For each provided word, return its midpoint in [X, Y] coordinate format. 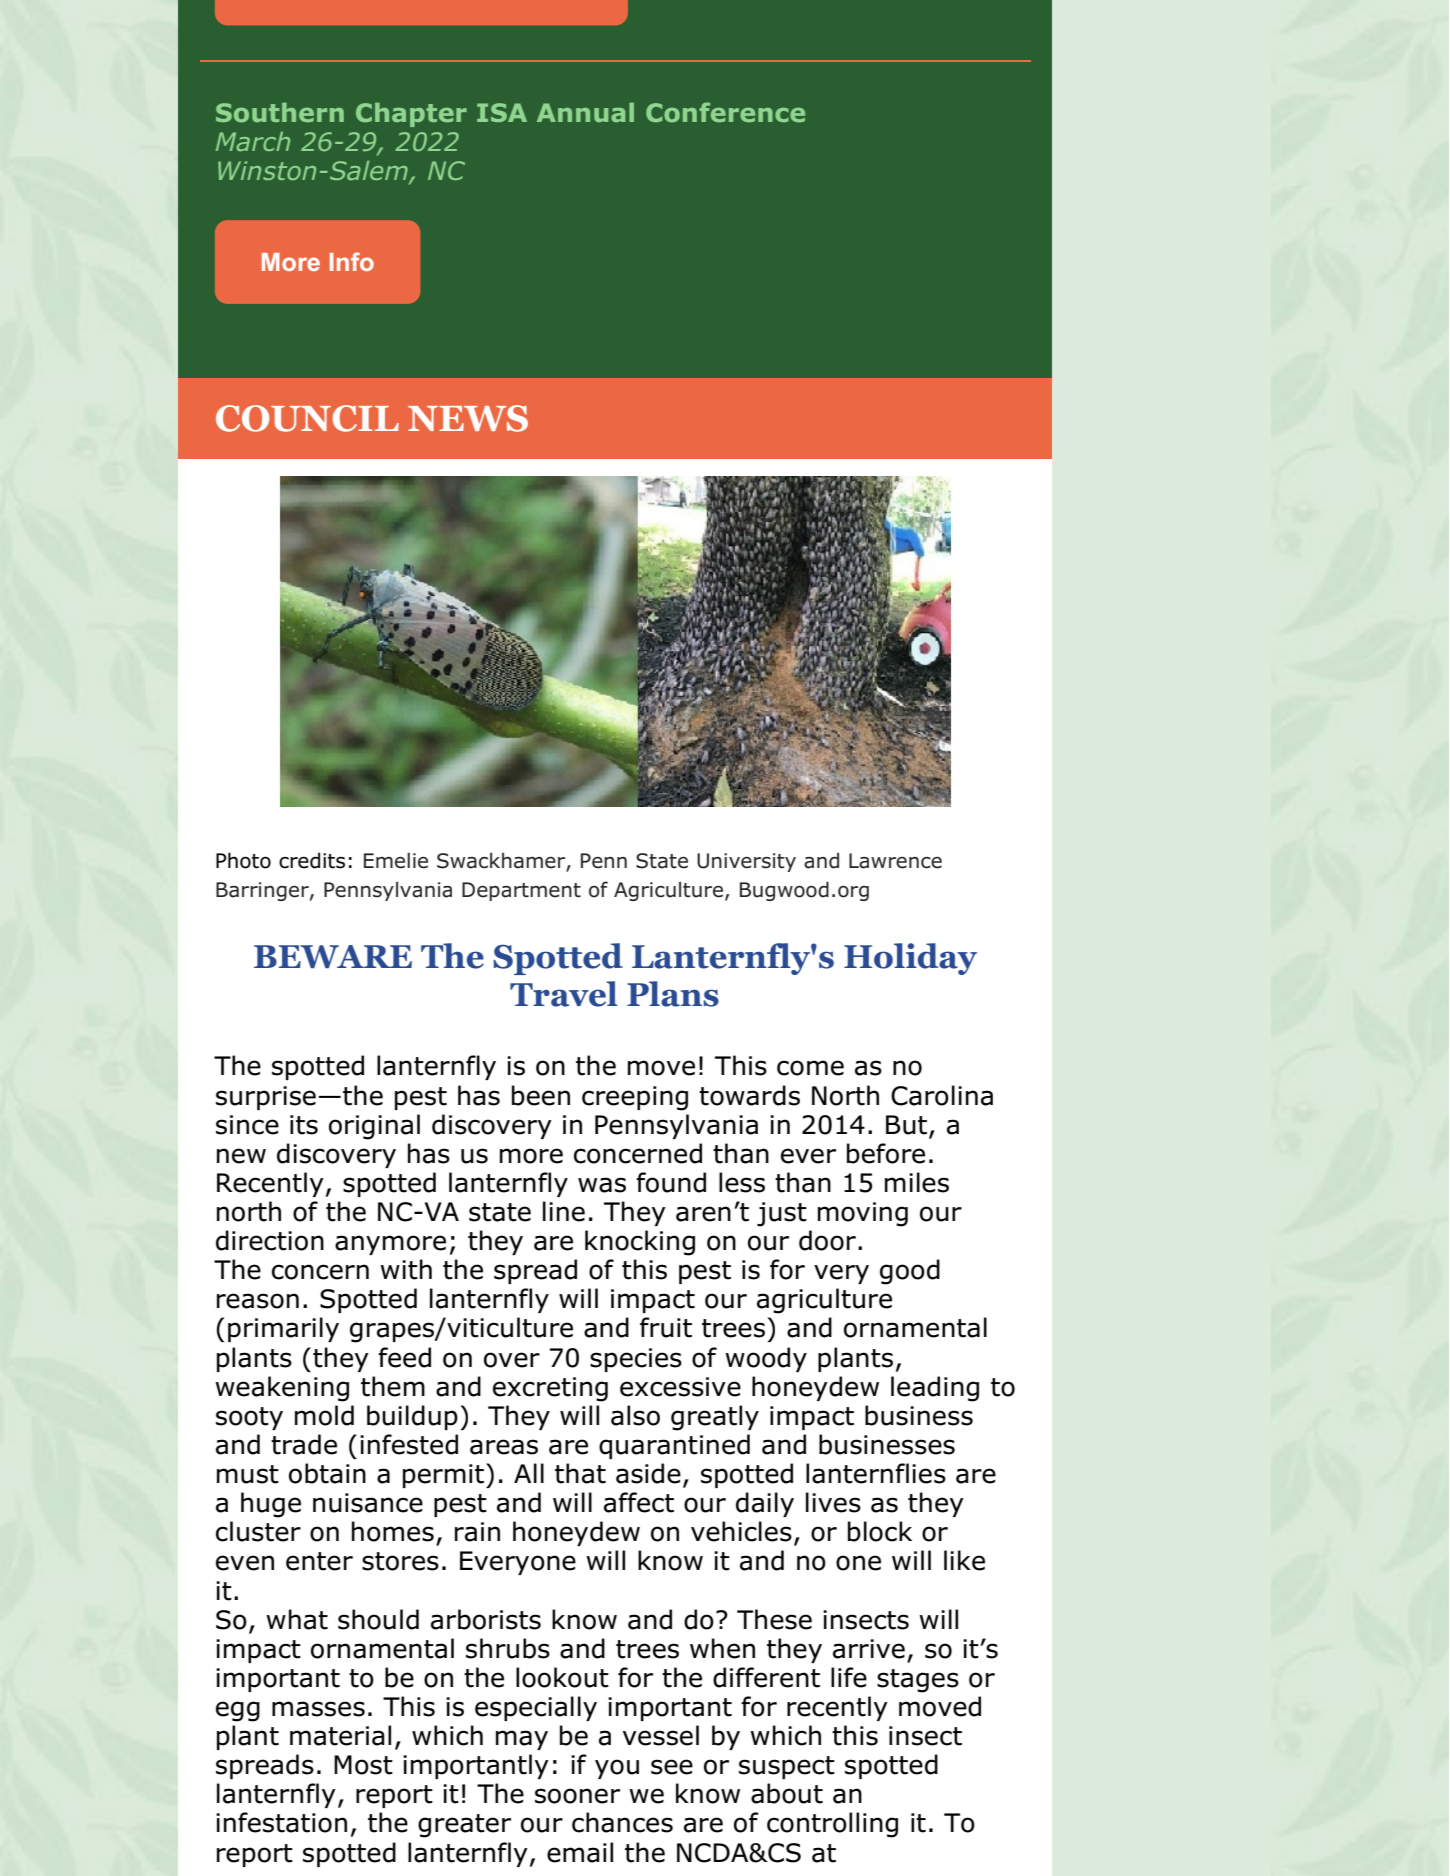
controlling [832, 1825]
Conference [725, 112]
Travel [564, 994]
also [635, 1415]
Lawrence [895, 861]
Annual [585, 112]
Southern [280, 112]
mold [324, 1415]
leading [935, 1389]
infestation [281, 1822]
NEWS [468, 418]
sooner [577, 1796]
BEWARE [333, 957]
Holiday [910, 959]
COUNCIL [307, 418]
